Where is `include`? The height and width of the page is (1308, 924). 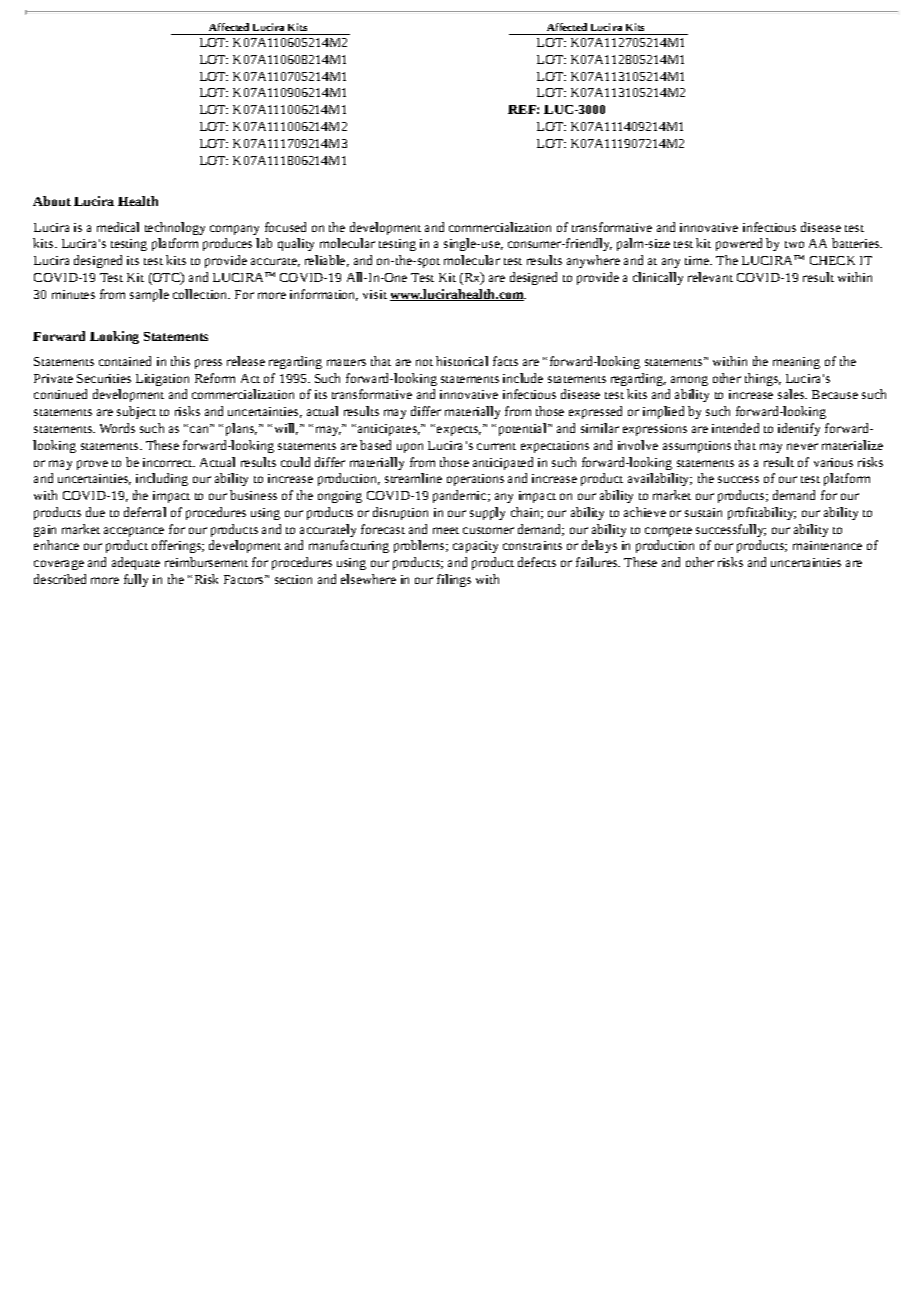 include is located at coordinates (523, 378).
